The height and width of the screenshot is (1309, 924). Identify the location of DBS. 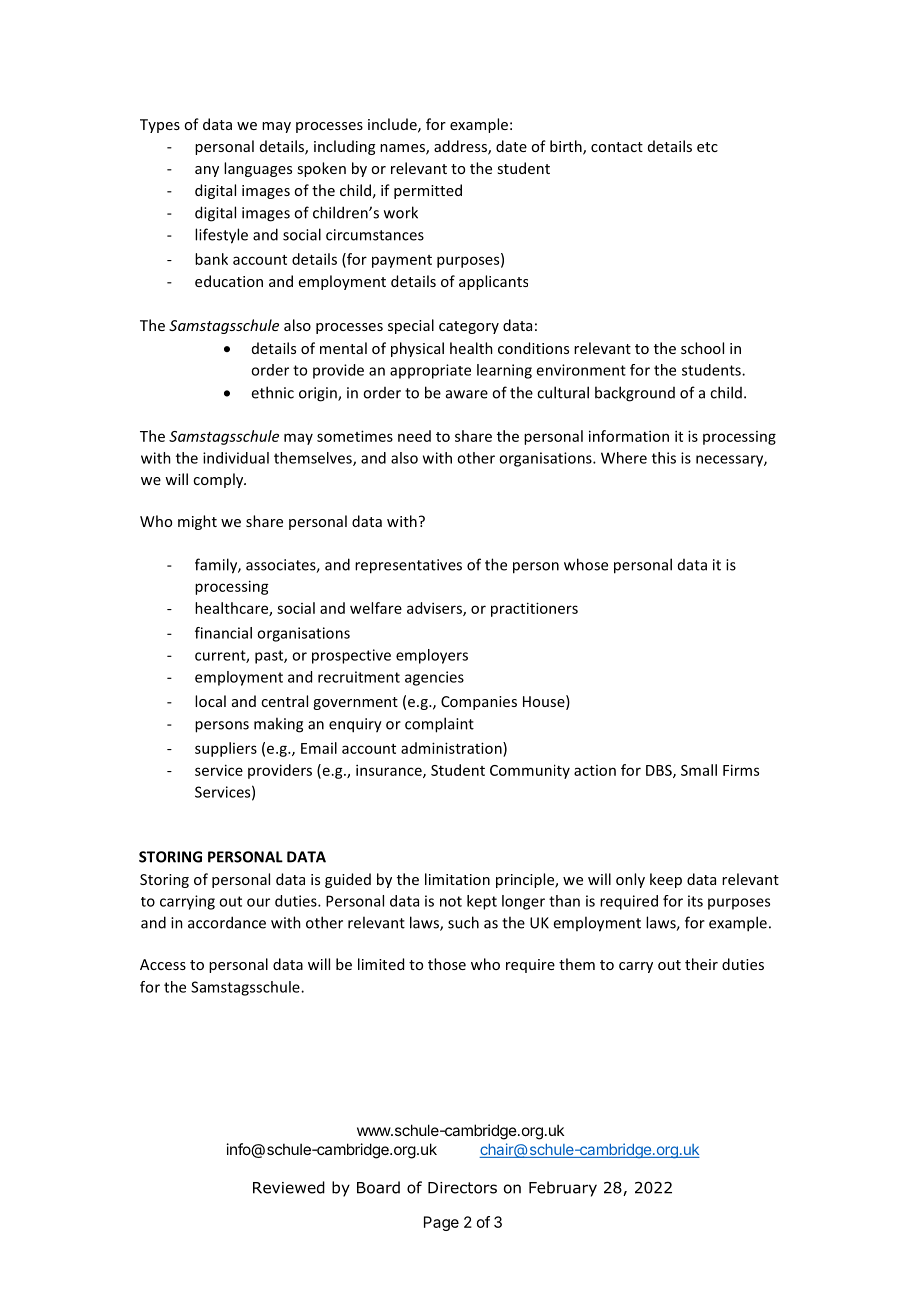
(660, 771).
